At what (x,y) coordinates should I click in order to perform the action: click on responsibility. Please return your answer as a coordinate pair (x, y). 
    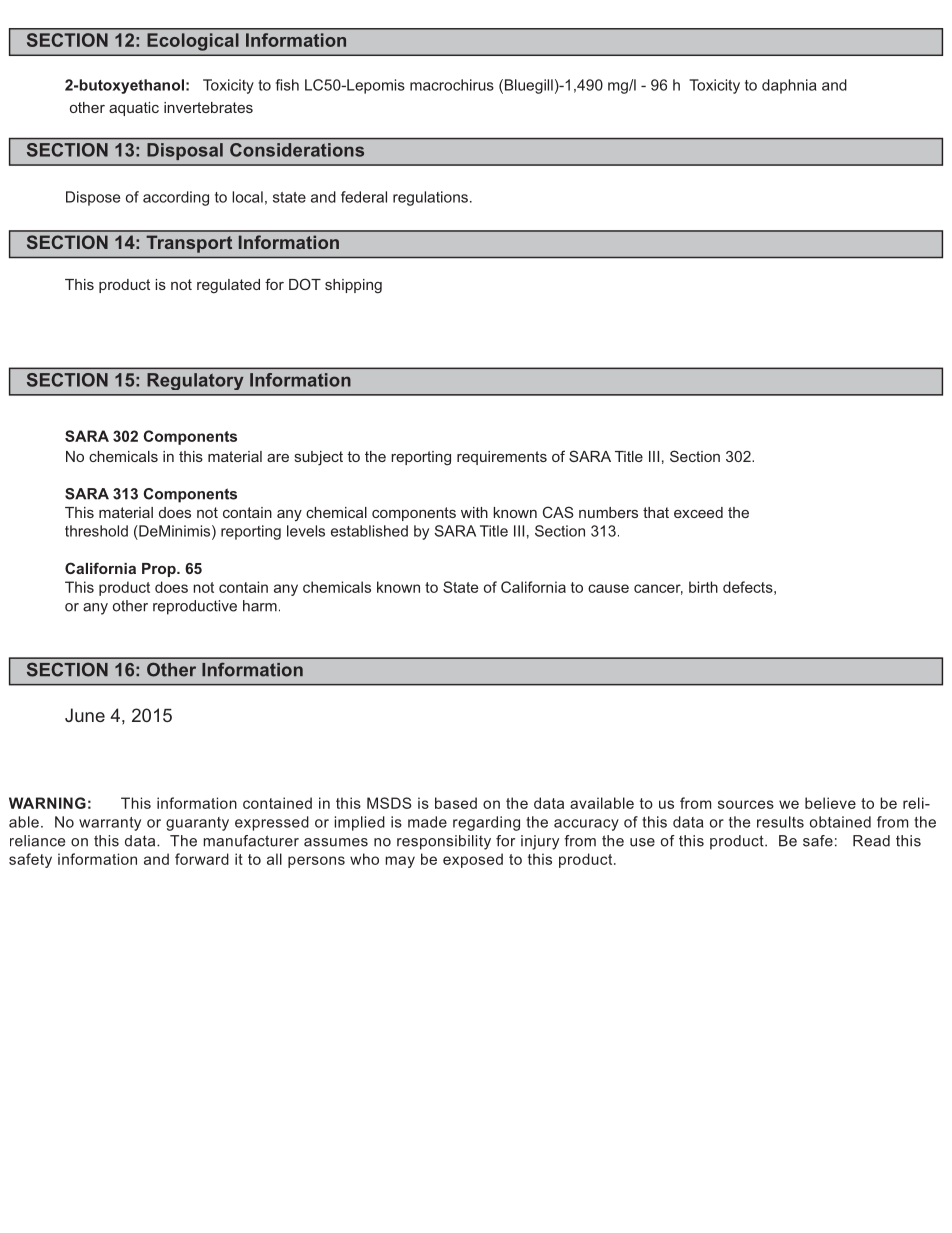
    Looking at the image, I should click on (444, 842).
